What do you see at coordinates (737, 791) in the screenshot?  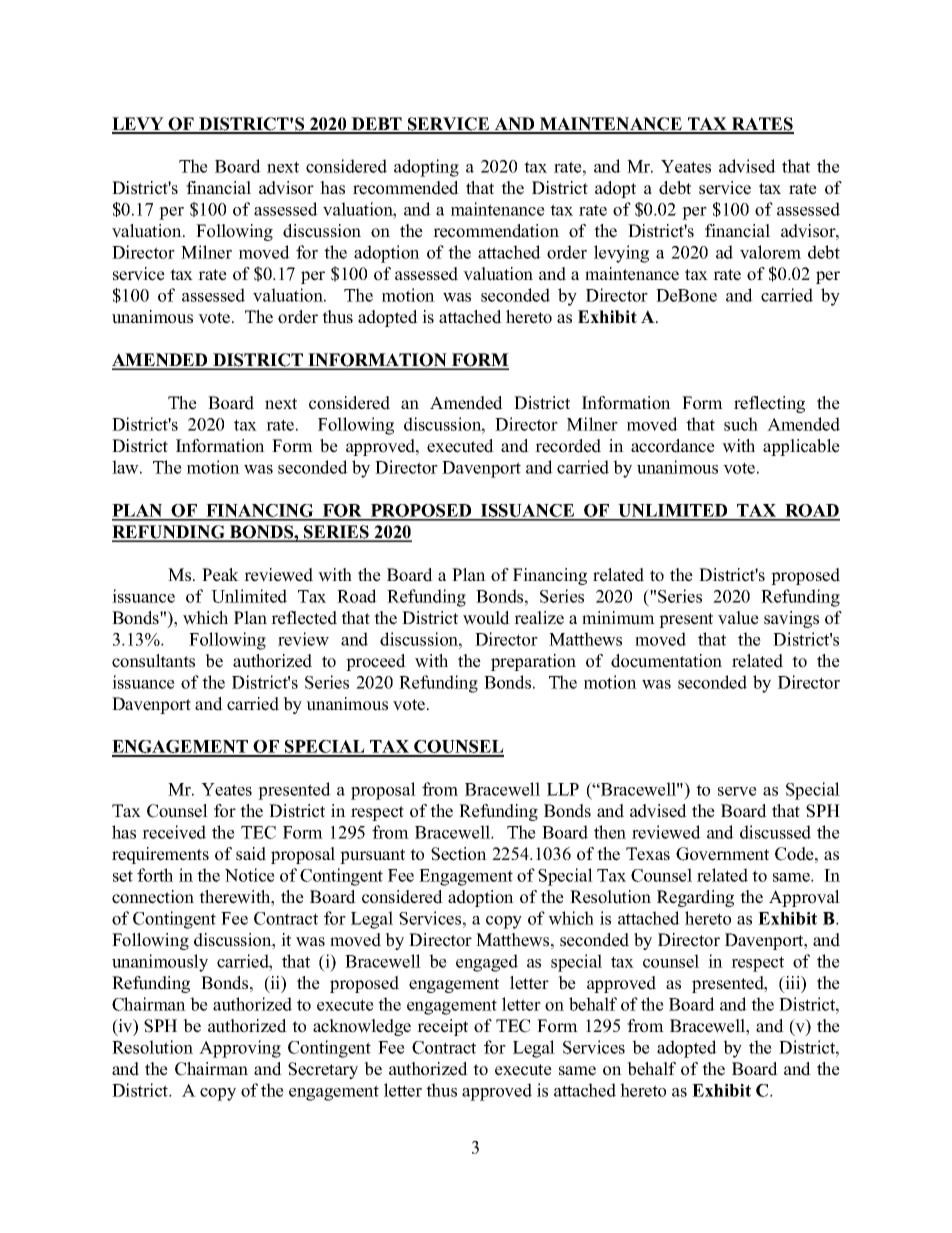 I see `serve` at bounding box center [737, 791].
